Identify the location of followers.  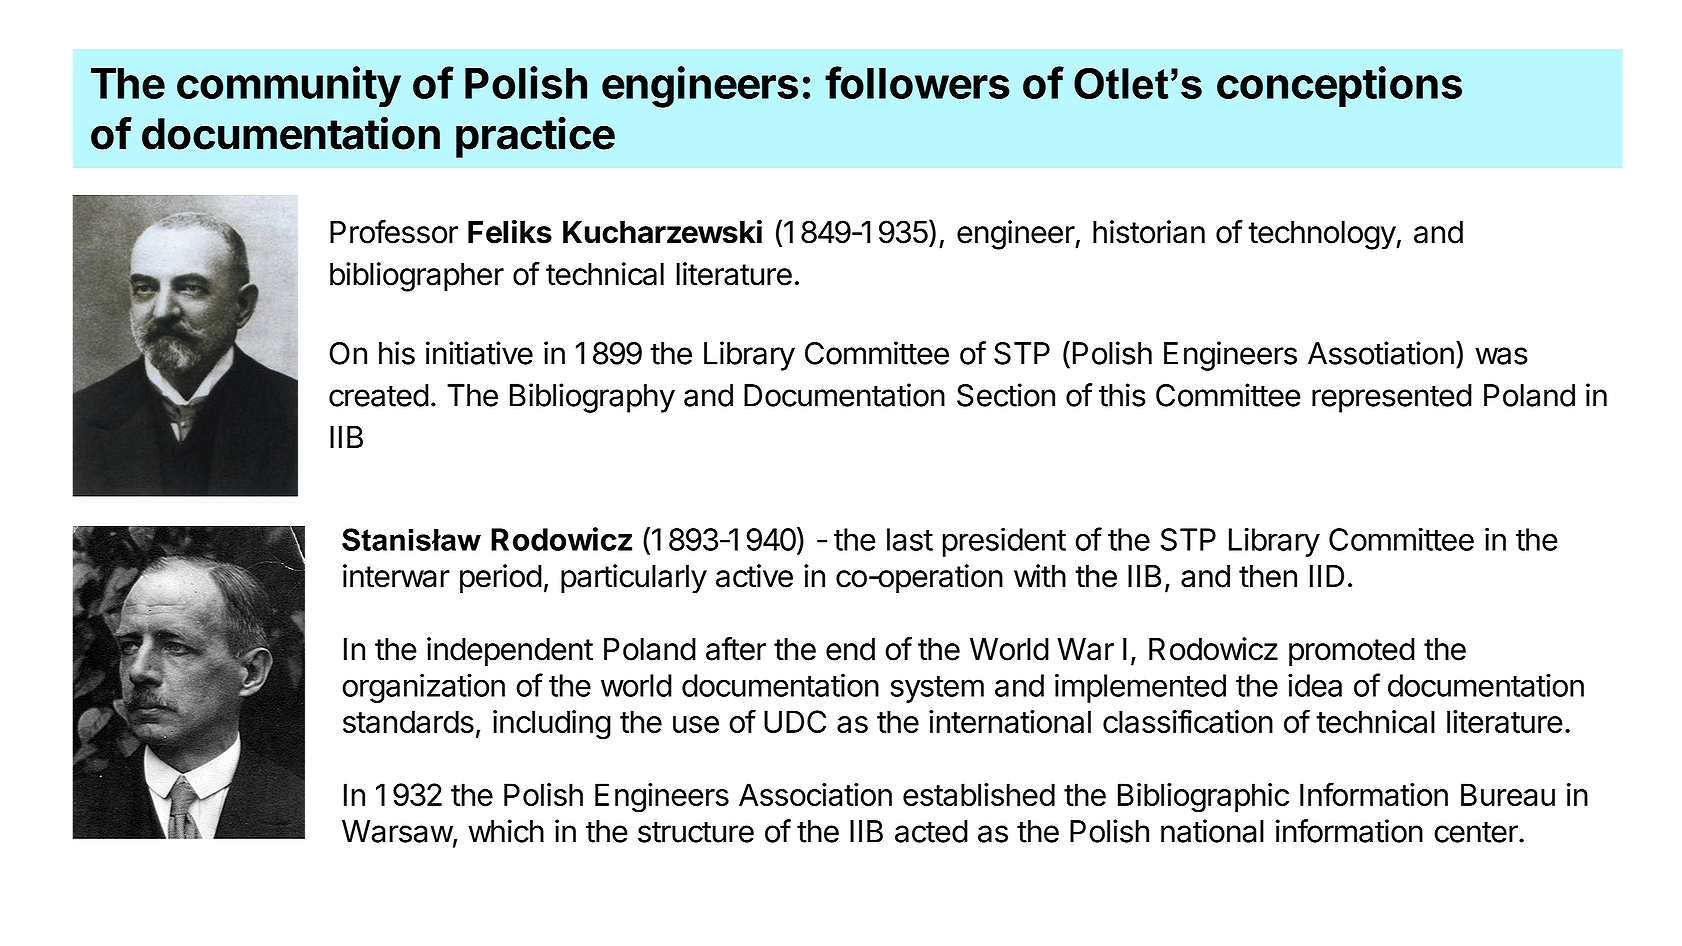
(917, 82).
